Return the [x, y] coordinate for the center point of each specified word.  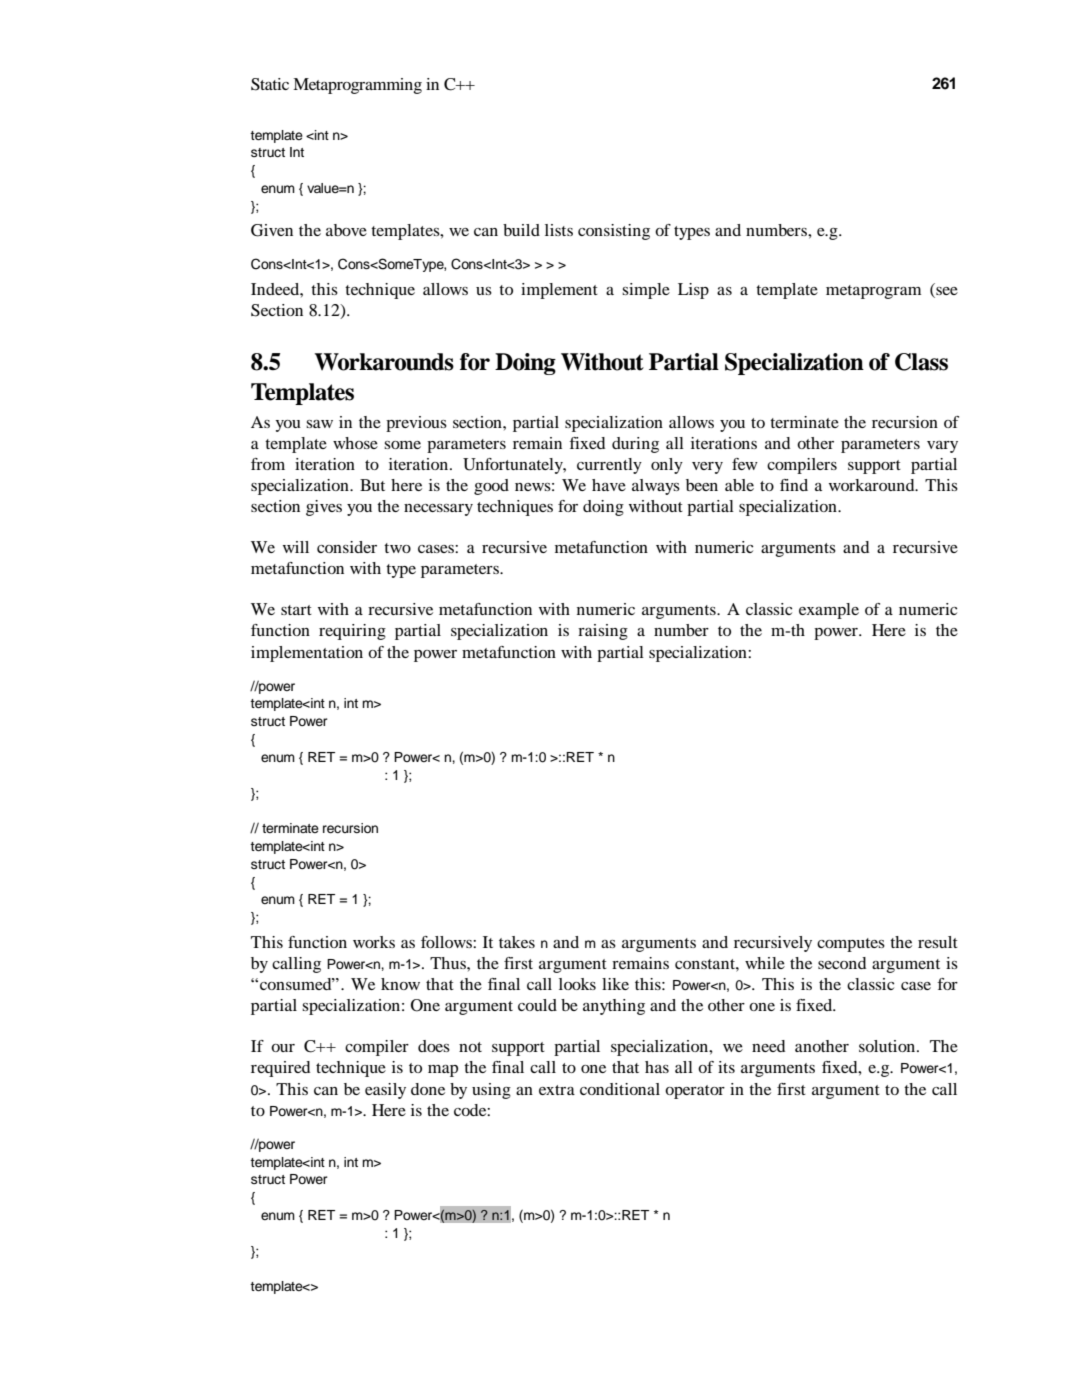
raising [603, 632]
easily [385, 1091]
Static [270, 84]
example [829, 611]
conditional [620, 1089]
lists [559, 230]
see [947, 291]
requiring [352, 632]
